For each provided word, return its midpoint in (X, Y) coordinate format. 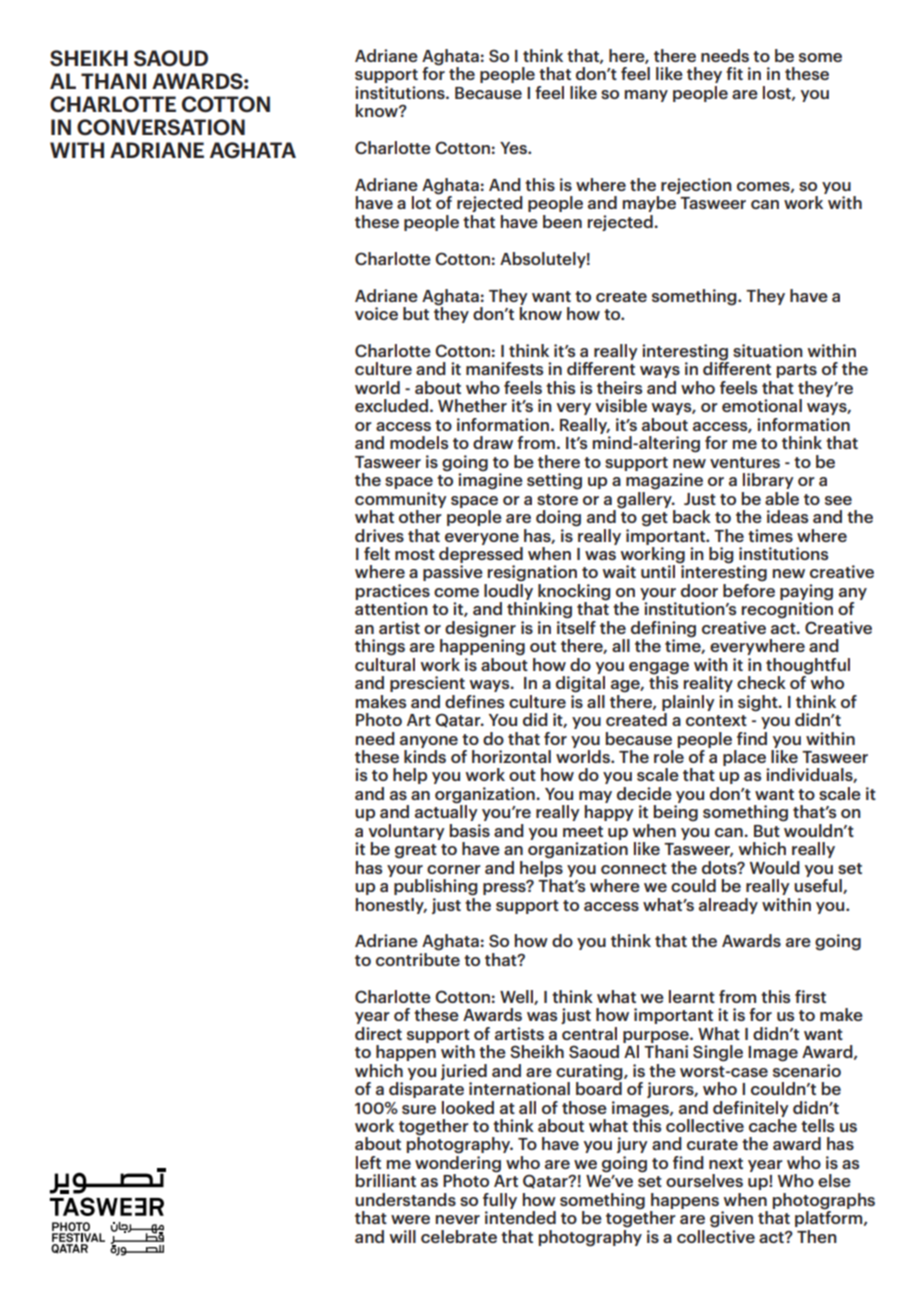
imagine (490, 480)
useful (819, 886)
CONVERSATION (161, 127)
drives (379, 535)
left (368, 1162)
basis (469, 830)
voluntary (406, 832)
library (768, 481)
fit (734, 73)
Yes (514, 148)
